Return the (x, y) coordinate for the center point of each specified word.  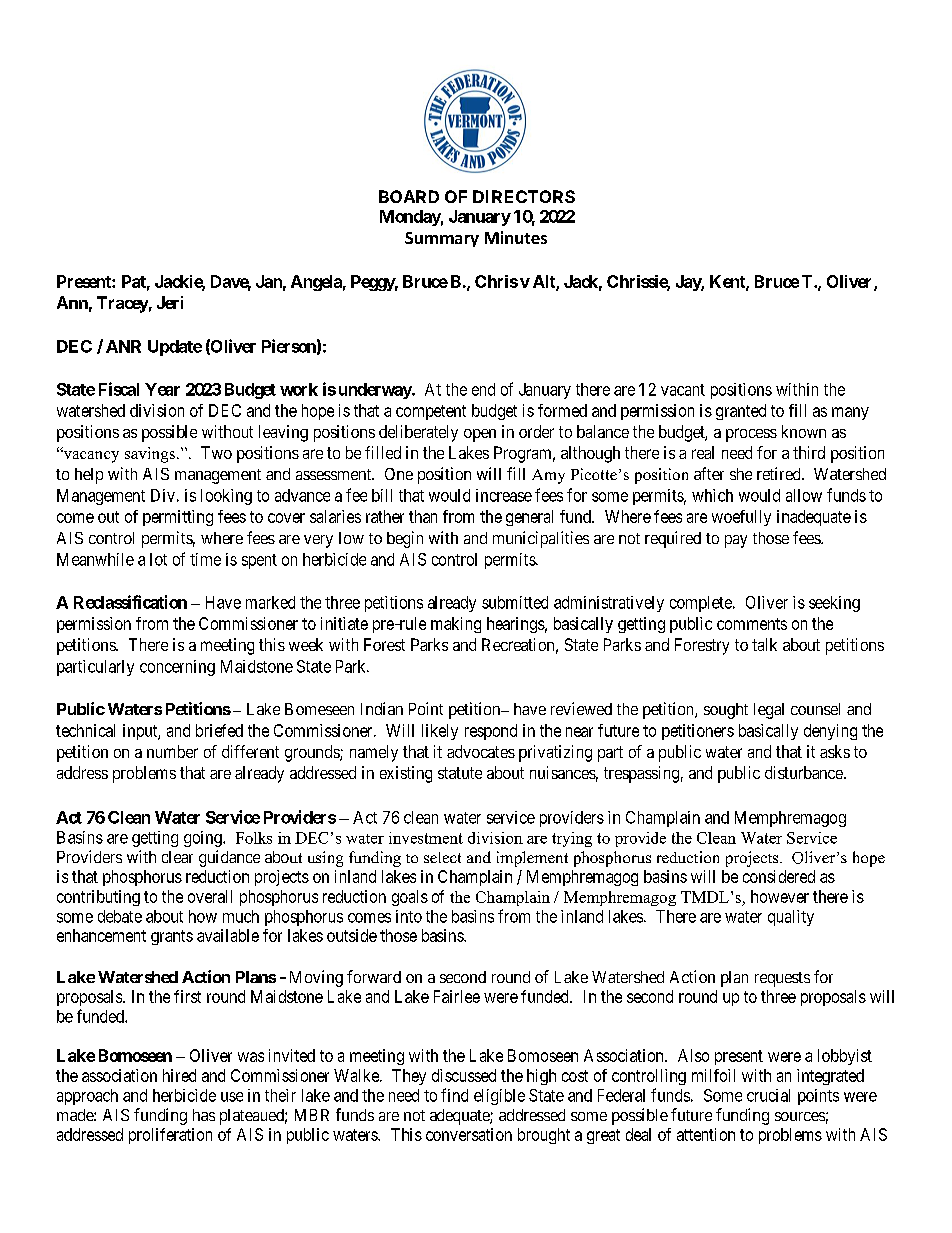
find (454, 1095)
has (204, 1115)
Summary (442, 239)
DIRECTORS (524, 196)
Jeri (170, 302)
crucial (768, 1095)
